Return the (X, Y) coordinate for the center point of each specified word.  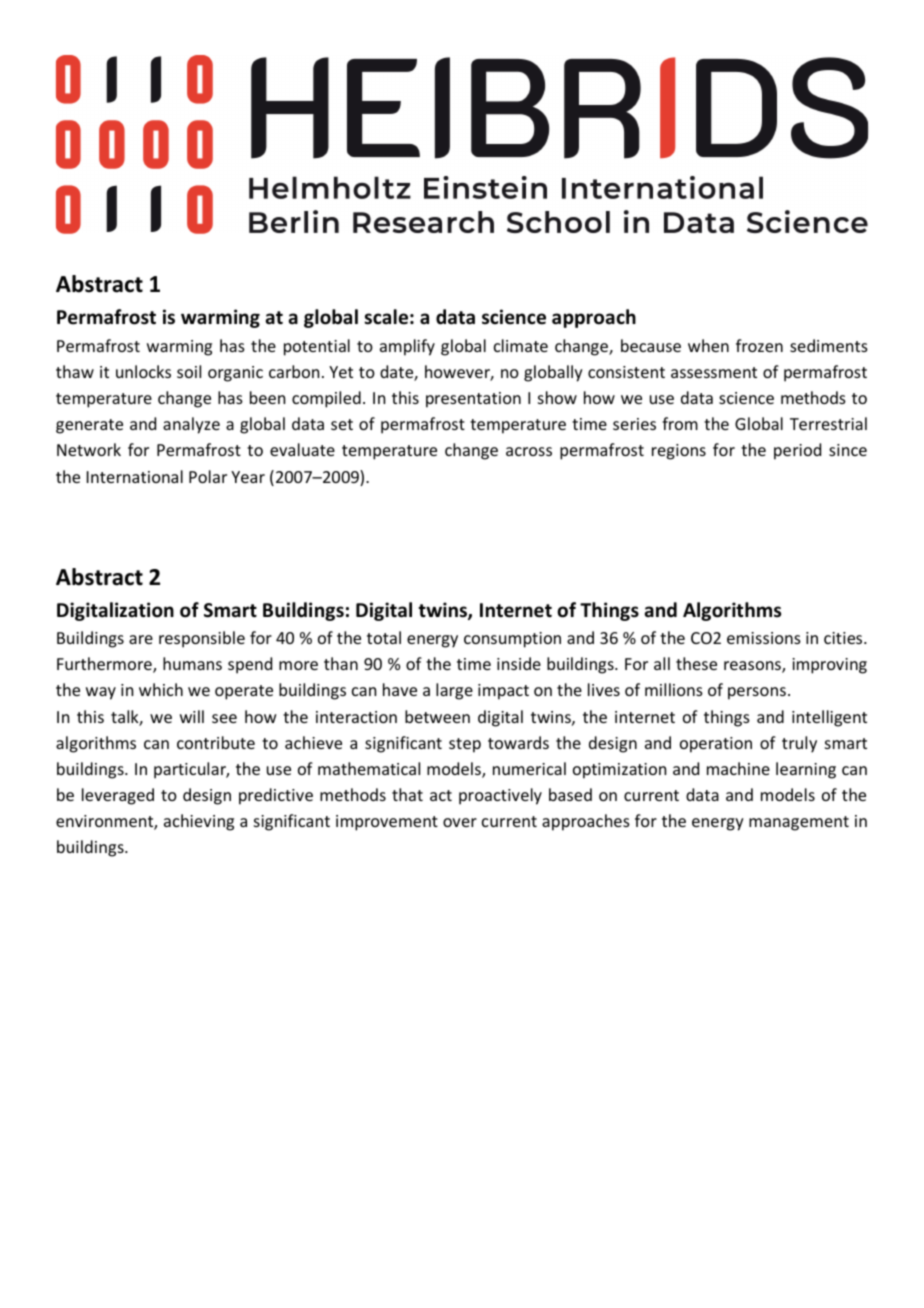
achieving (199, 822)
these (696, 663)
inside (519, 663)
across (529, 451)
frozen (759, 345)
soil (189, 371)
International (135, 476)
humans (192, 663)
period (797, 451)
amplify (407, 347)
